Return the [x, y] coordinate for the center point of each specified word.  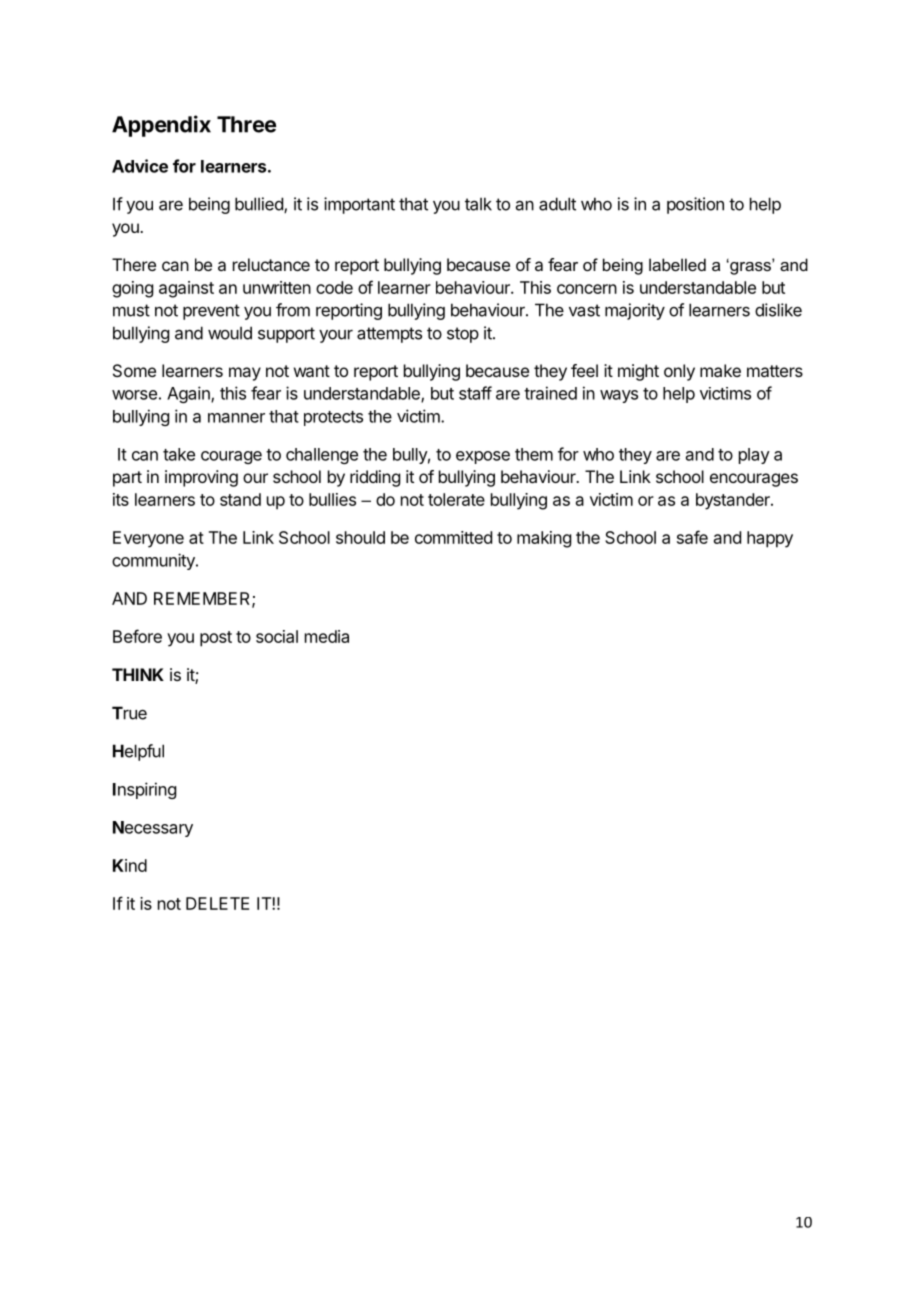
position [695, 205]
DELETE [217, 903]
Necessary [153, 829]
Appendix [161, 126]
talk [478, 204]
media [327, 636]
